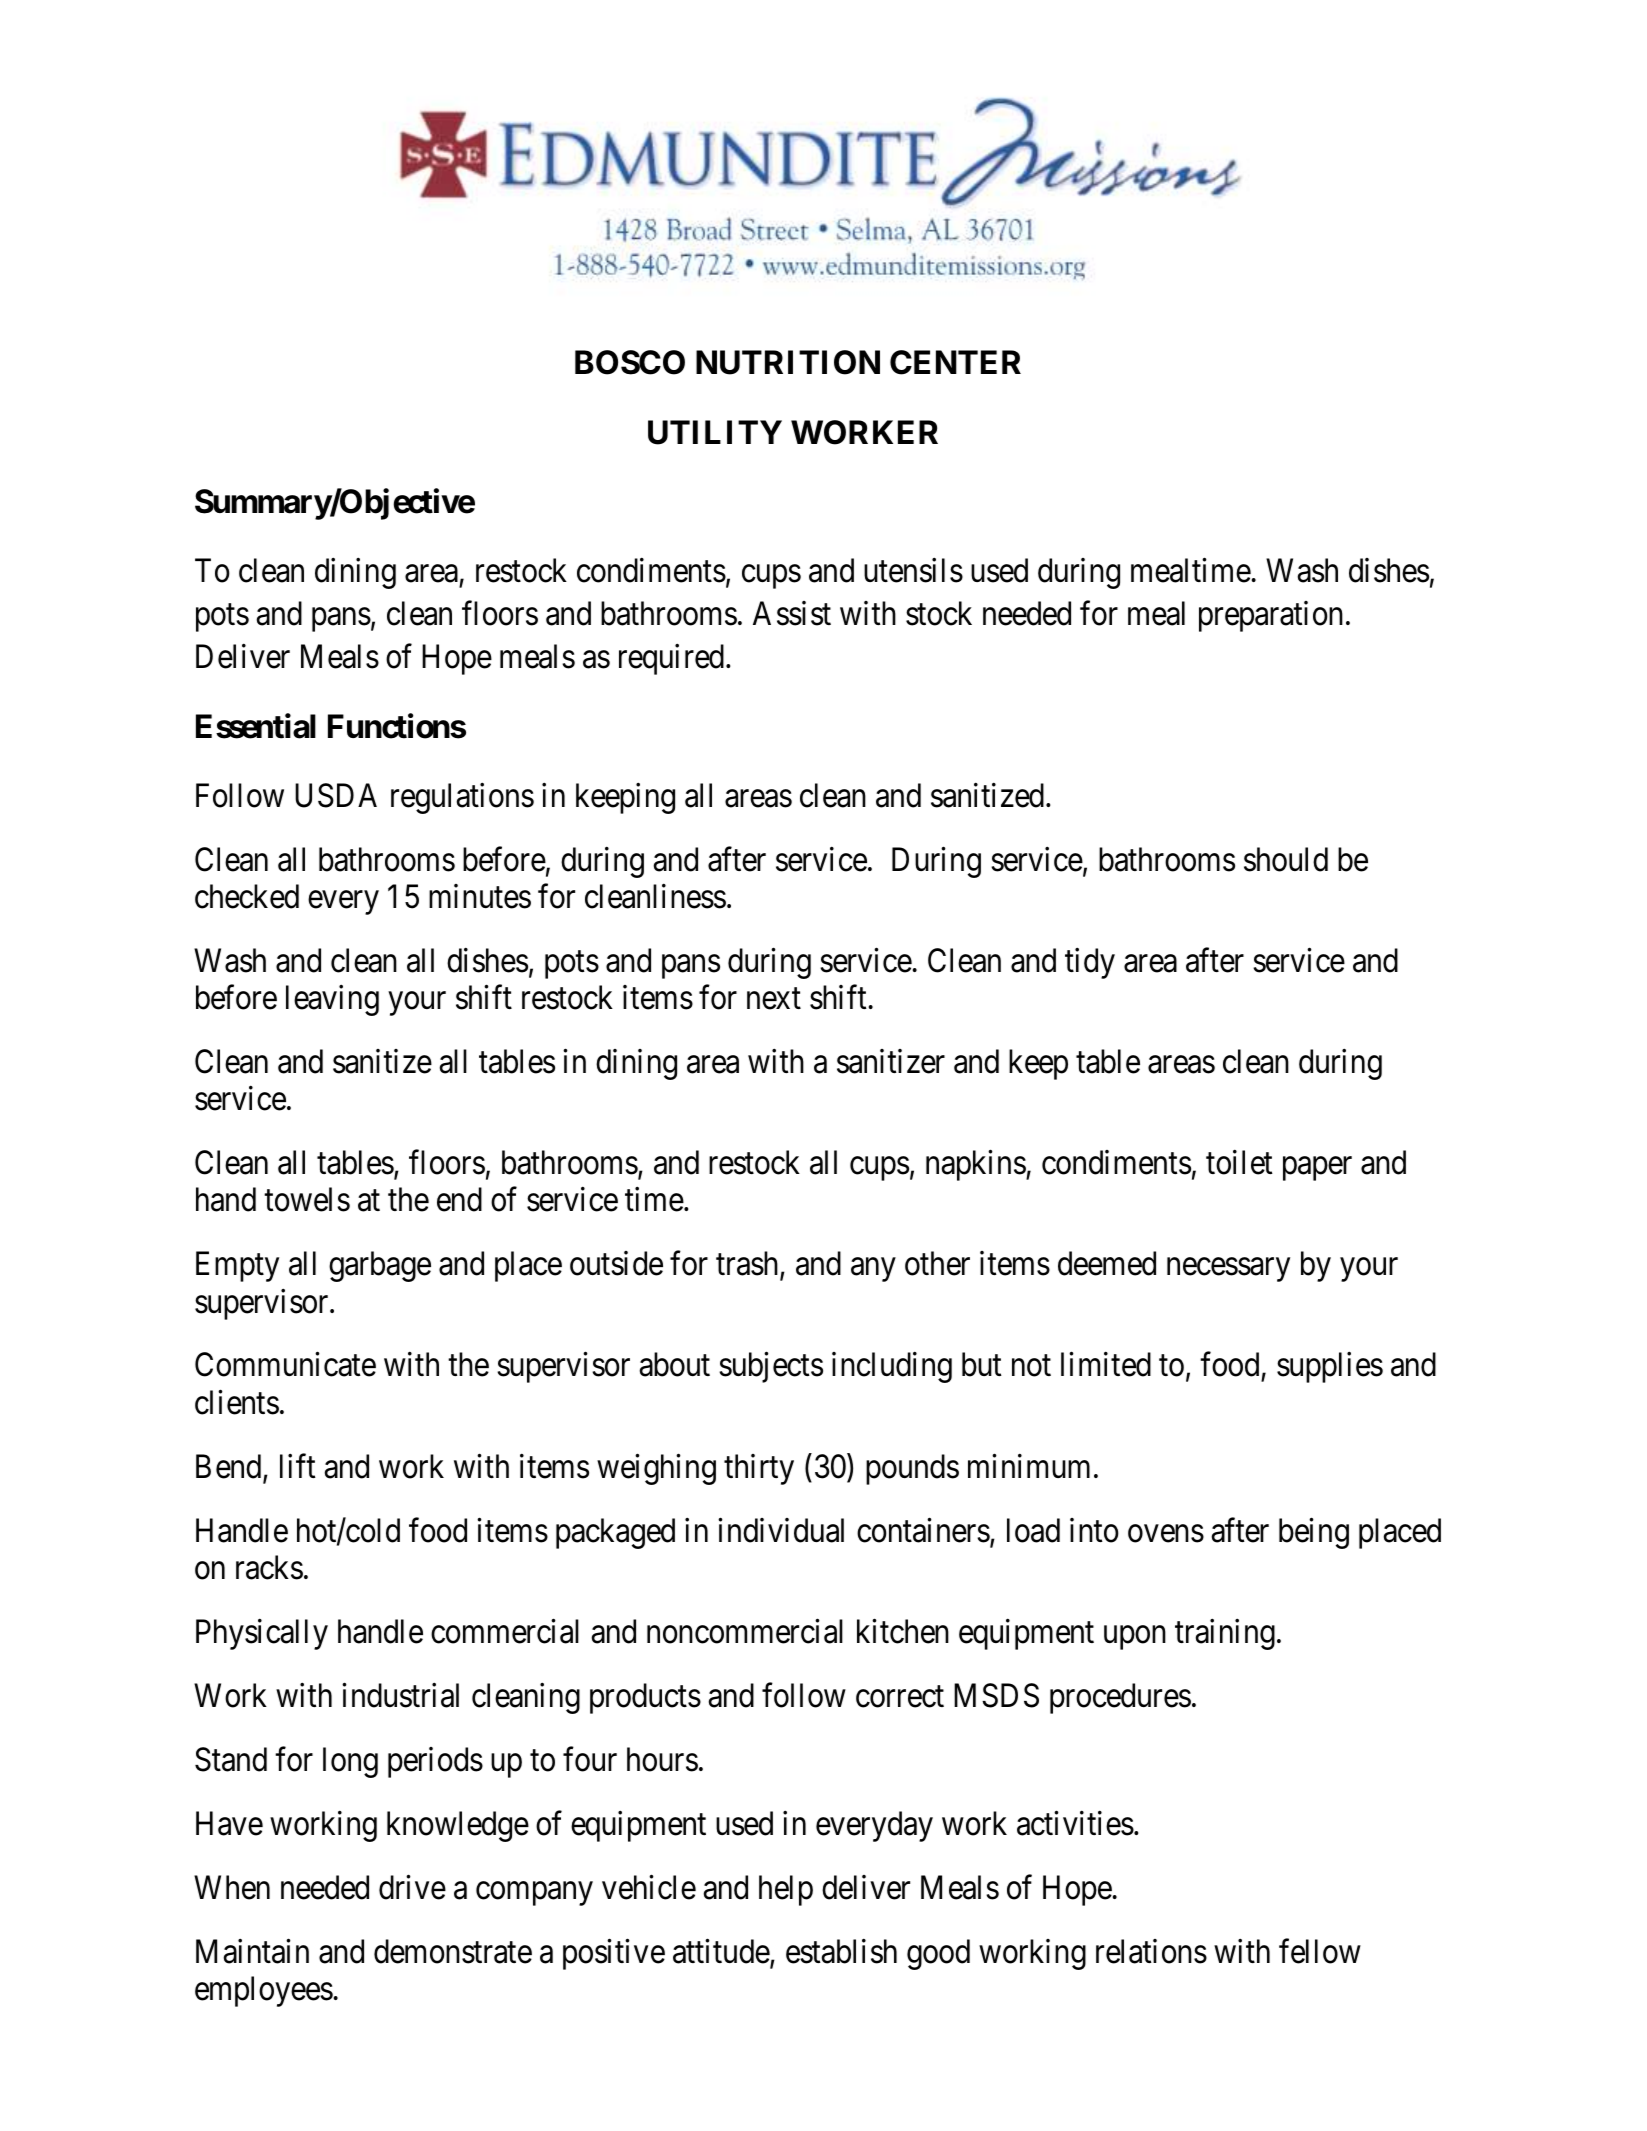 This document has height=2131, width=1647. What do you see at coordinates (955, 362) in the document?
I see `CENTER` at bounding box center [955, 362].
